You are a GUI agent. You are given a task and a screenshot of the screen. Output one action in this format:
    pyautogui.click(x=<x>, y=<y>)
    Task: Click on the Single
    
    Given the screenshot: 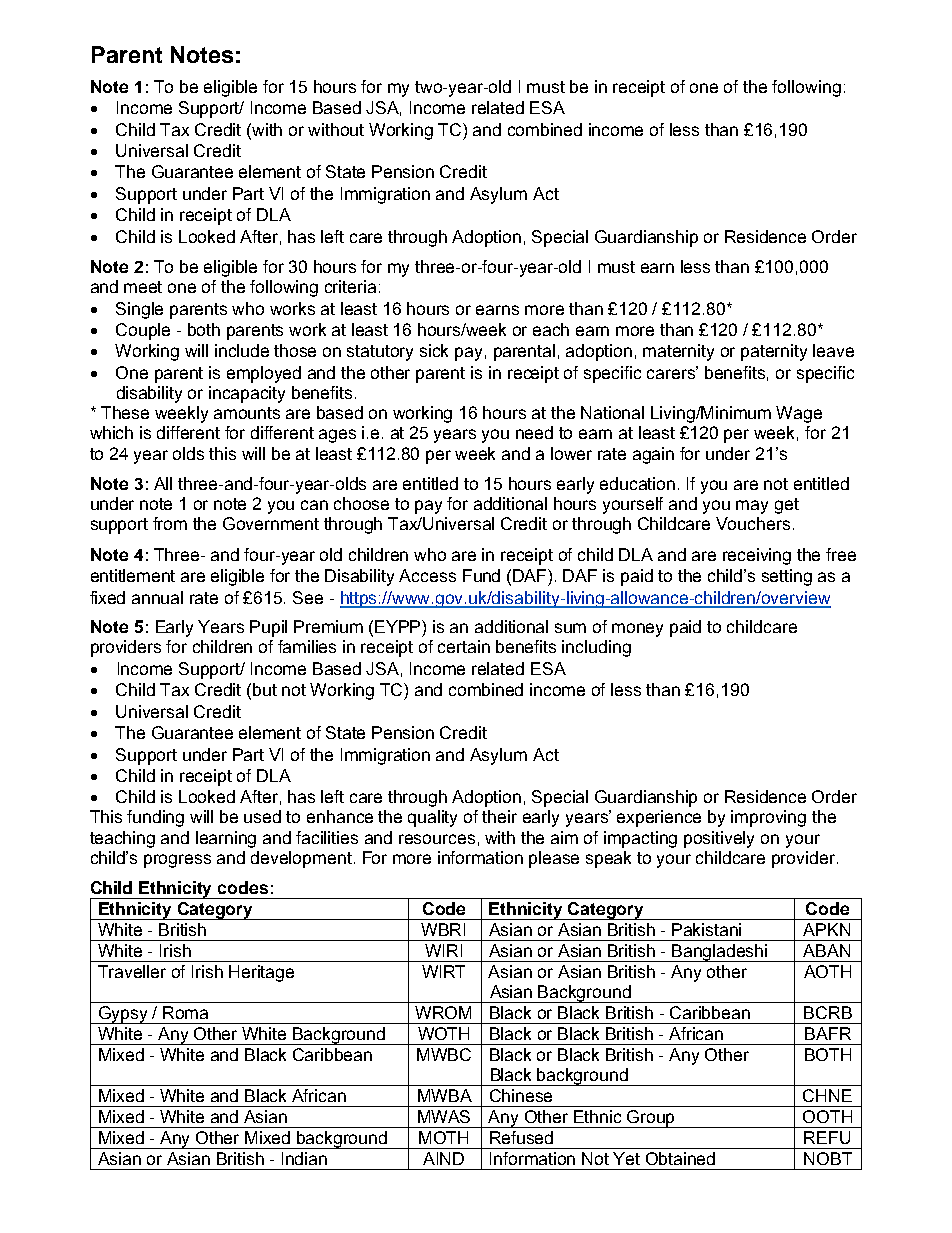 What is the action you would take?
    pyautogui.click(x=139, y=310)
